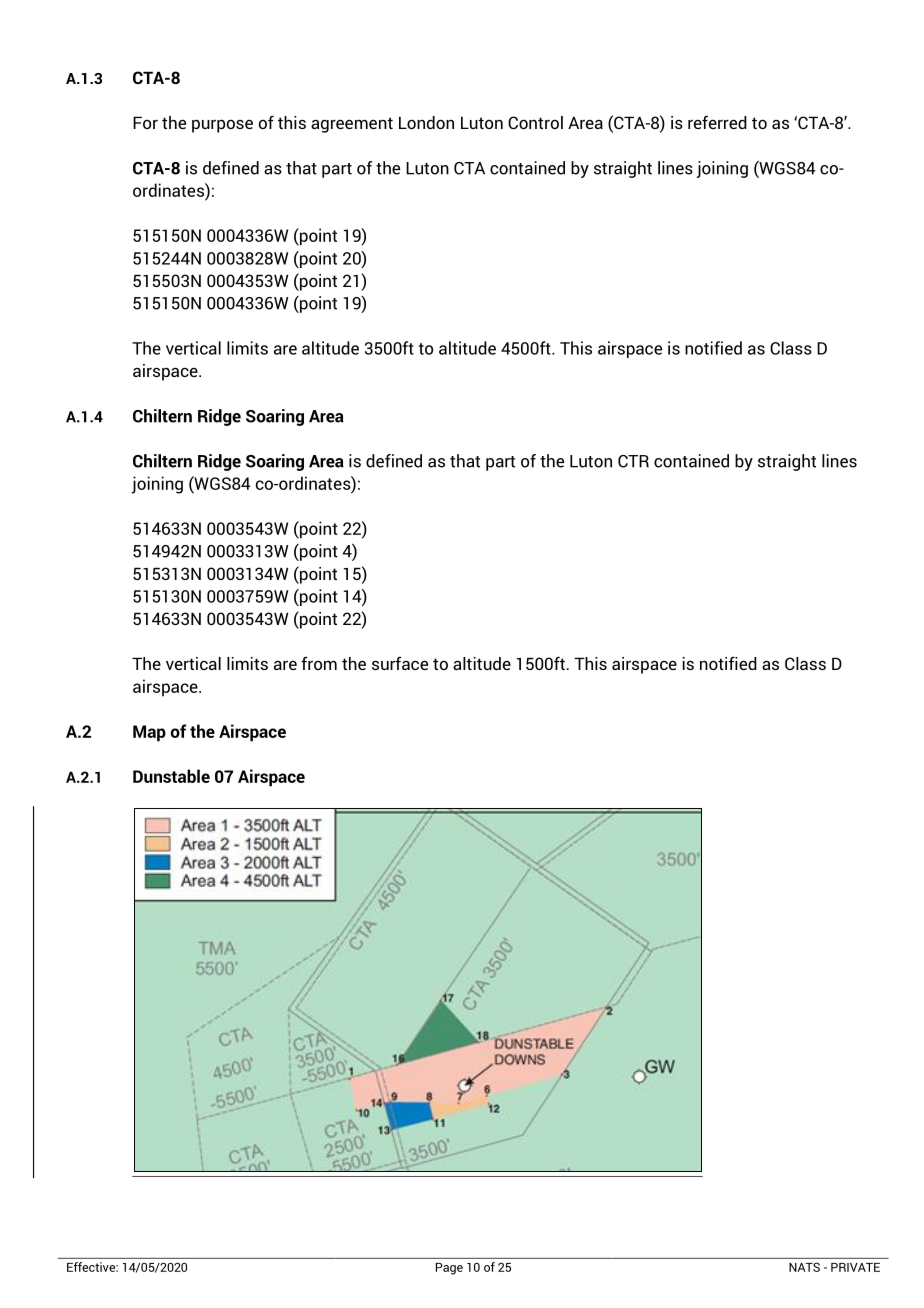 This screenshot has height=1308, width=924. I want to click on agreement, so click(352, 125).
